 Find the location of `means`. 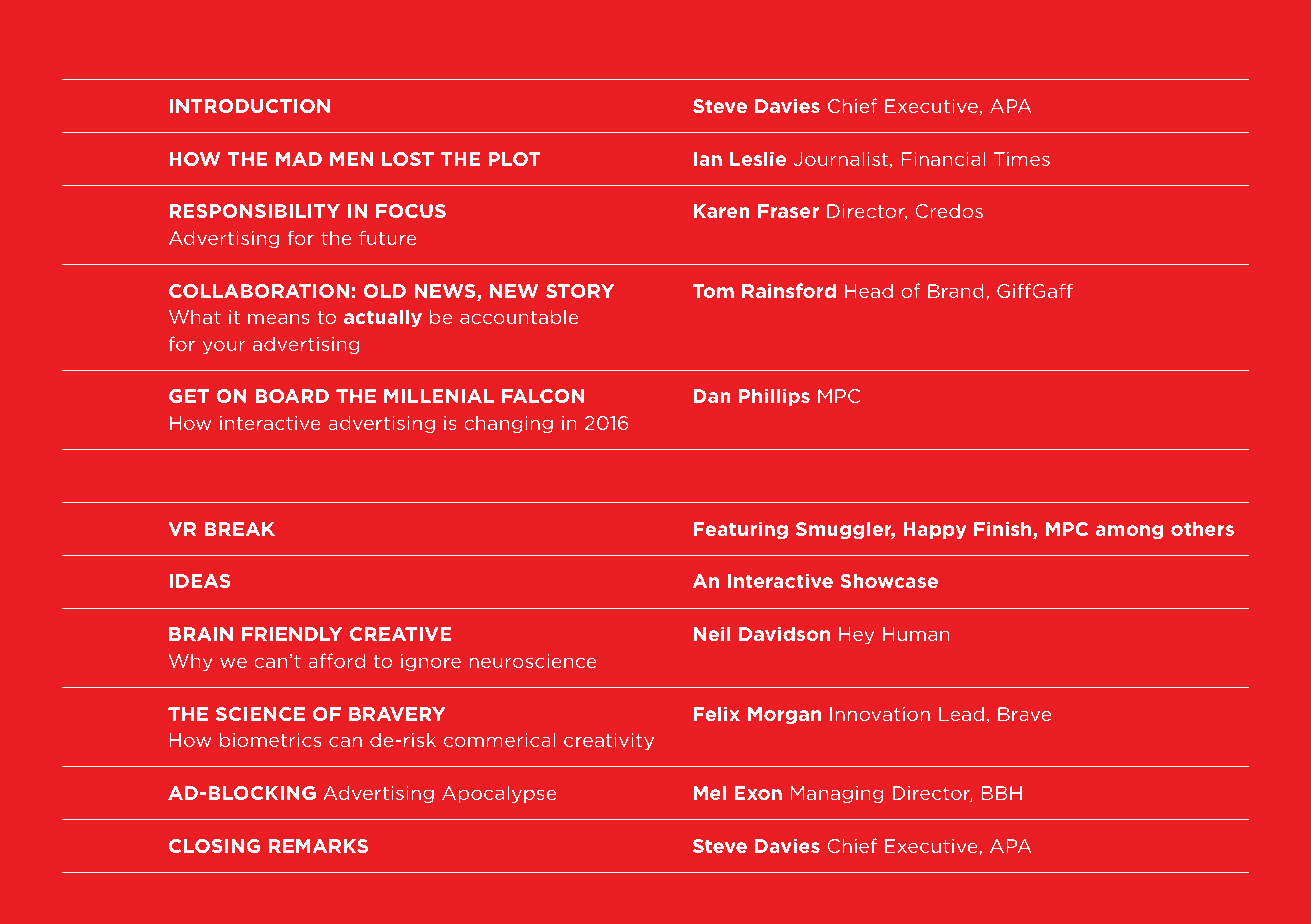

means is located at coordinates (279, 318).
